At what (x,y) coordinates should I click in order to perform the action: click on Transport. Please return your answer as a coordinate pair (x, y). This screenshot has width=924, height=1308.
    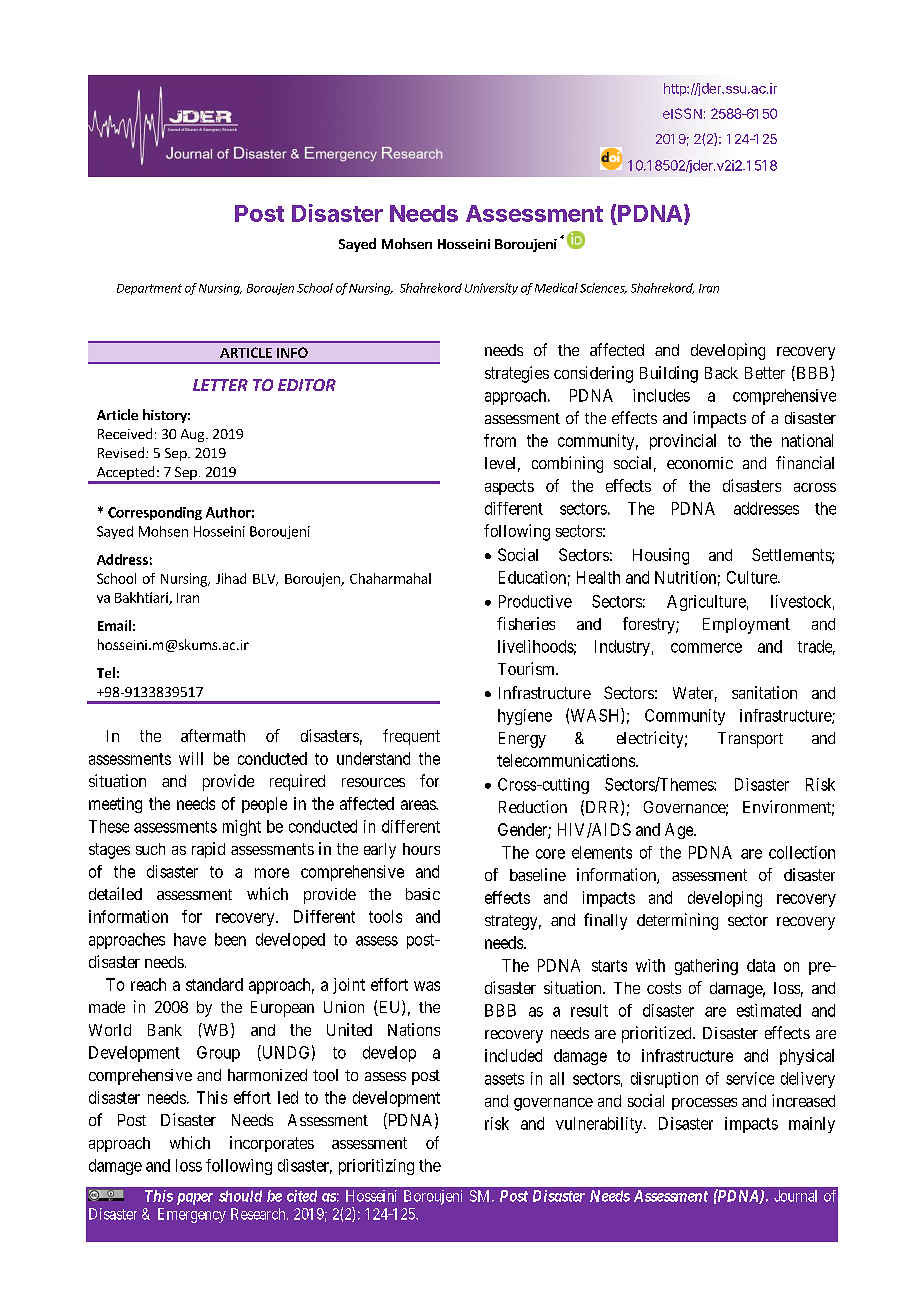
    Looking at the image, I should click on (750, 740).
